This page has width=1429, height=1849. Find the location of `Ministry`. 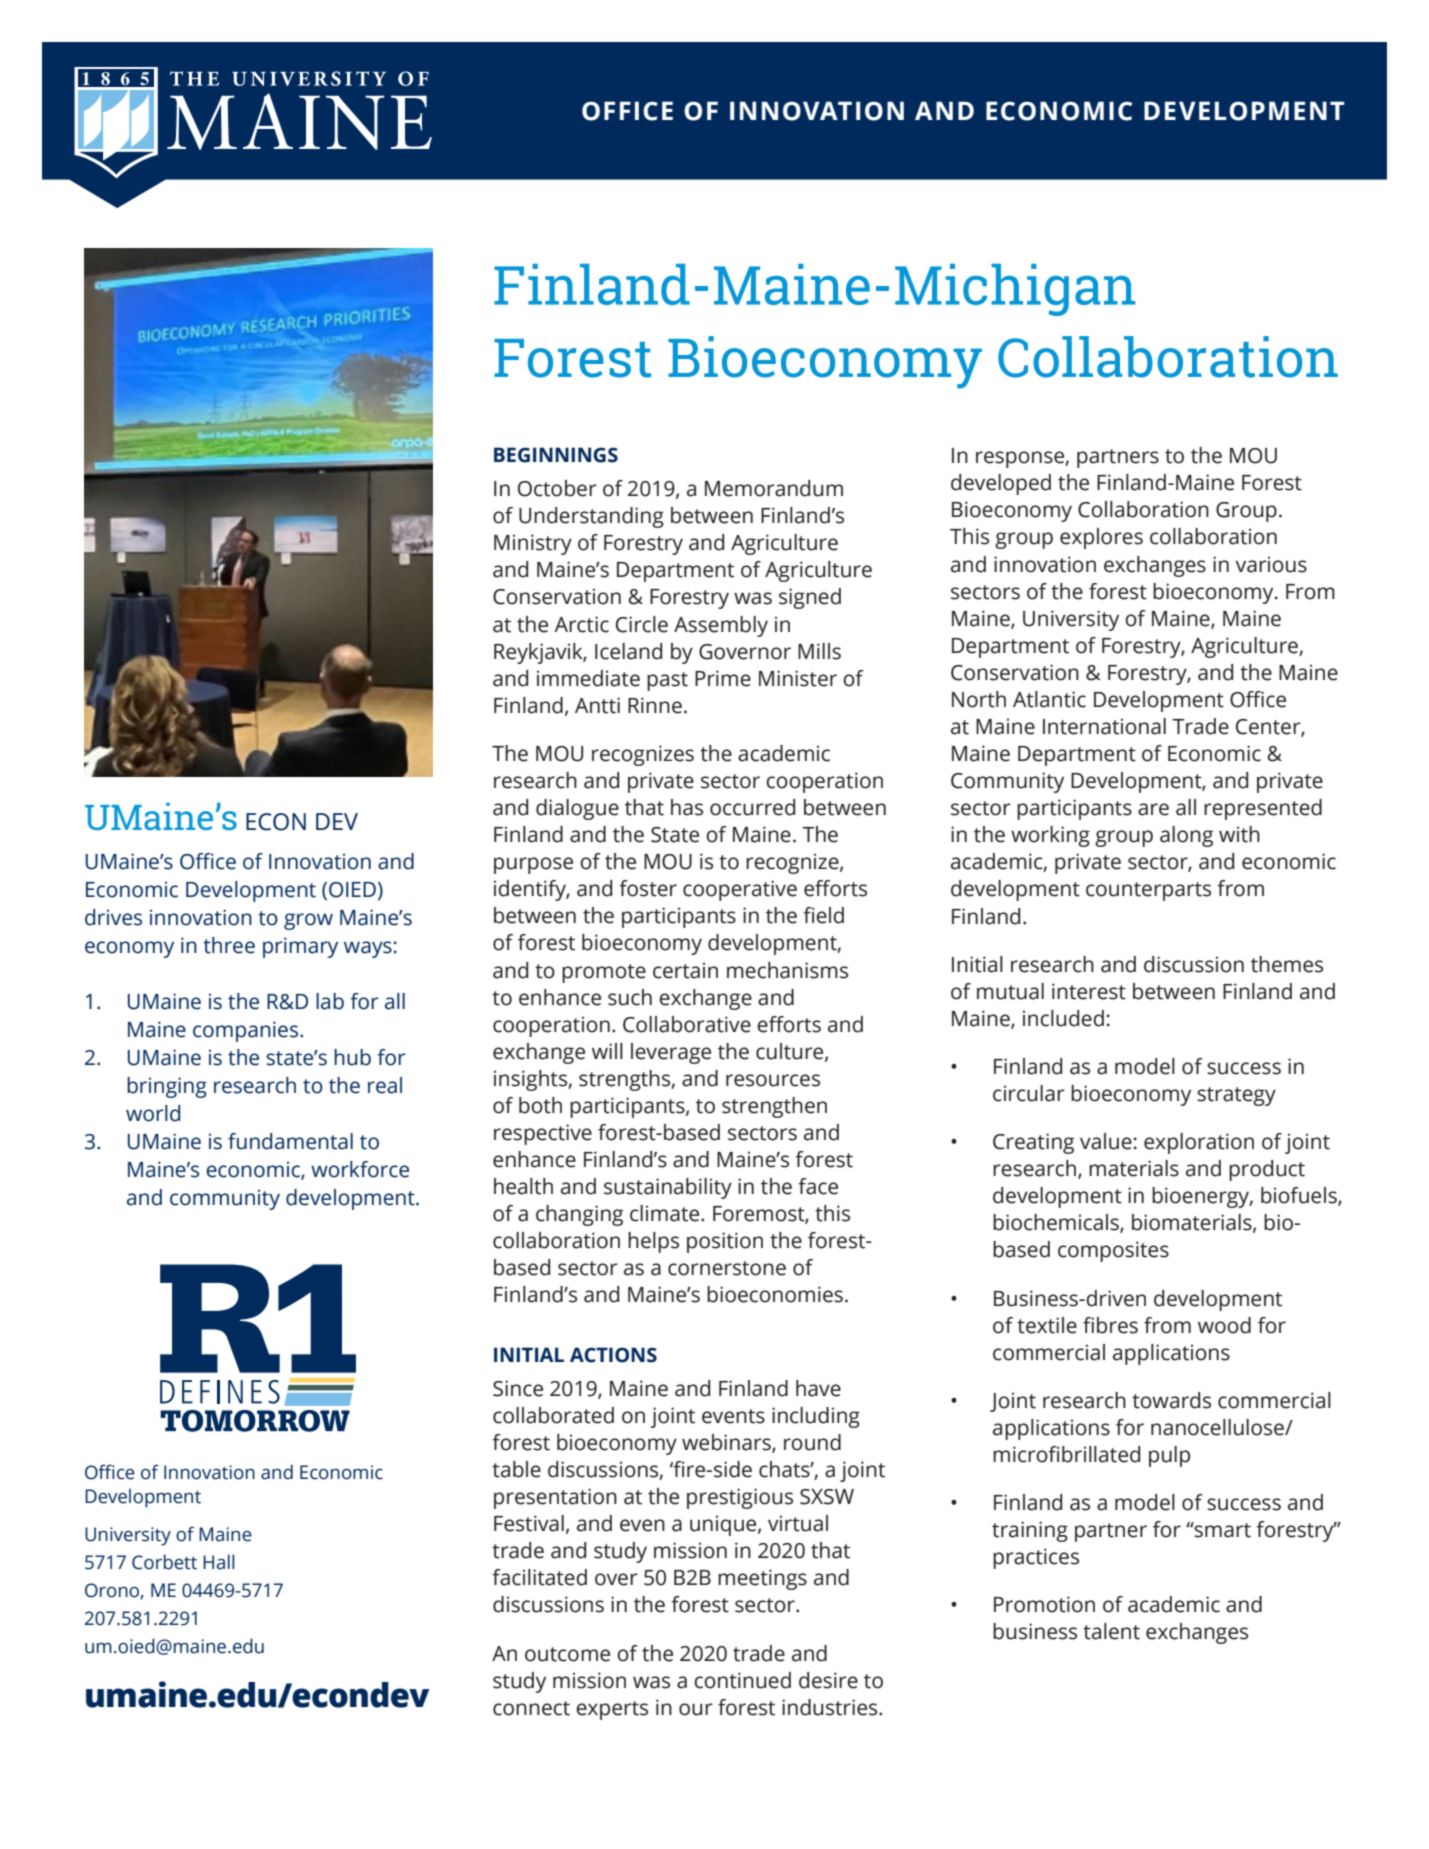

Ministry is located at coordinates (533, 544).
